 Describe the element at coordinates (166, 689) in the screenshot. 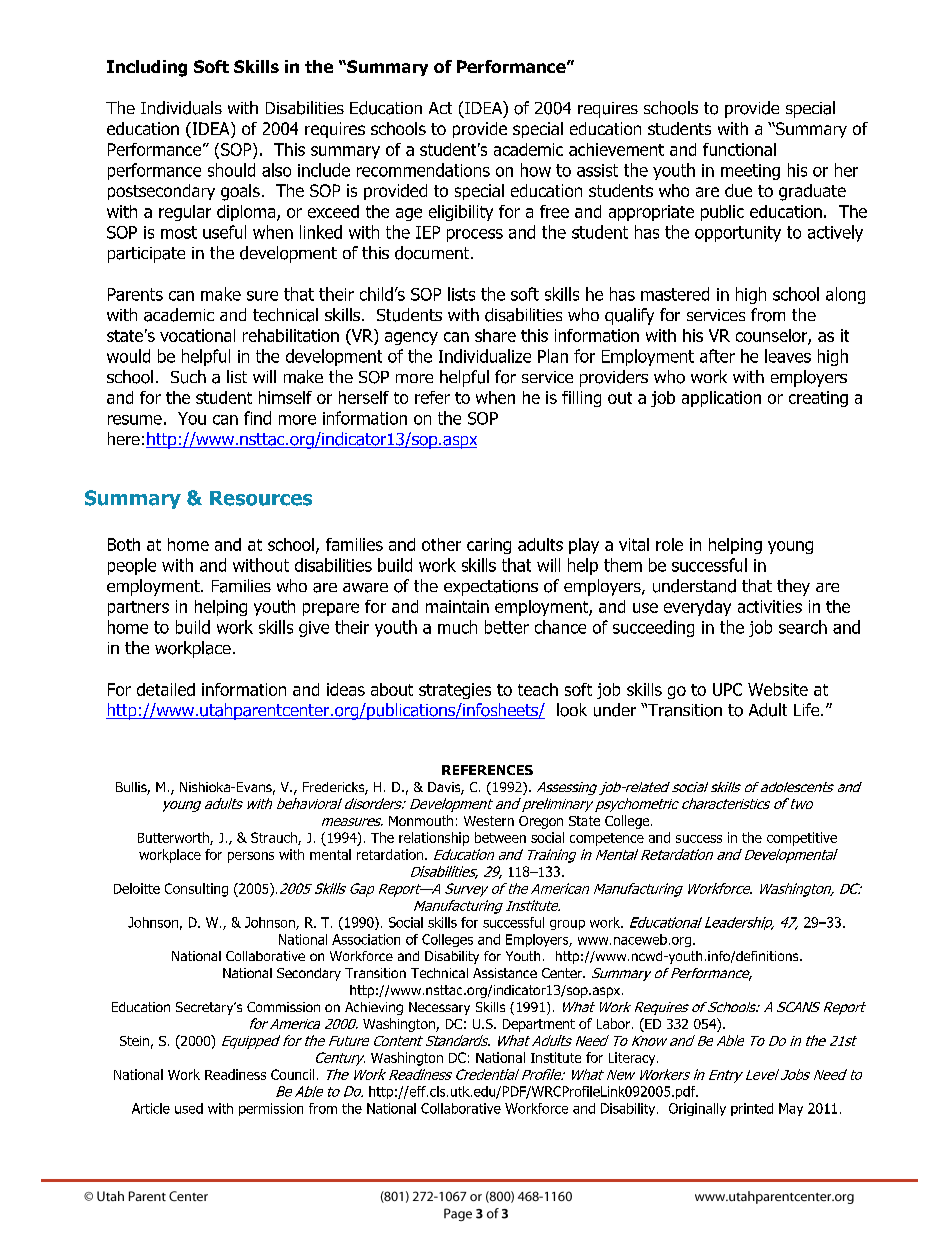

I see `detailed` at that location.
